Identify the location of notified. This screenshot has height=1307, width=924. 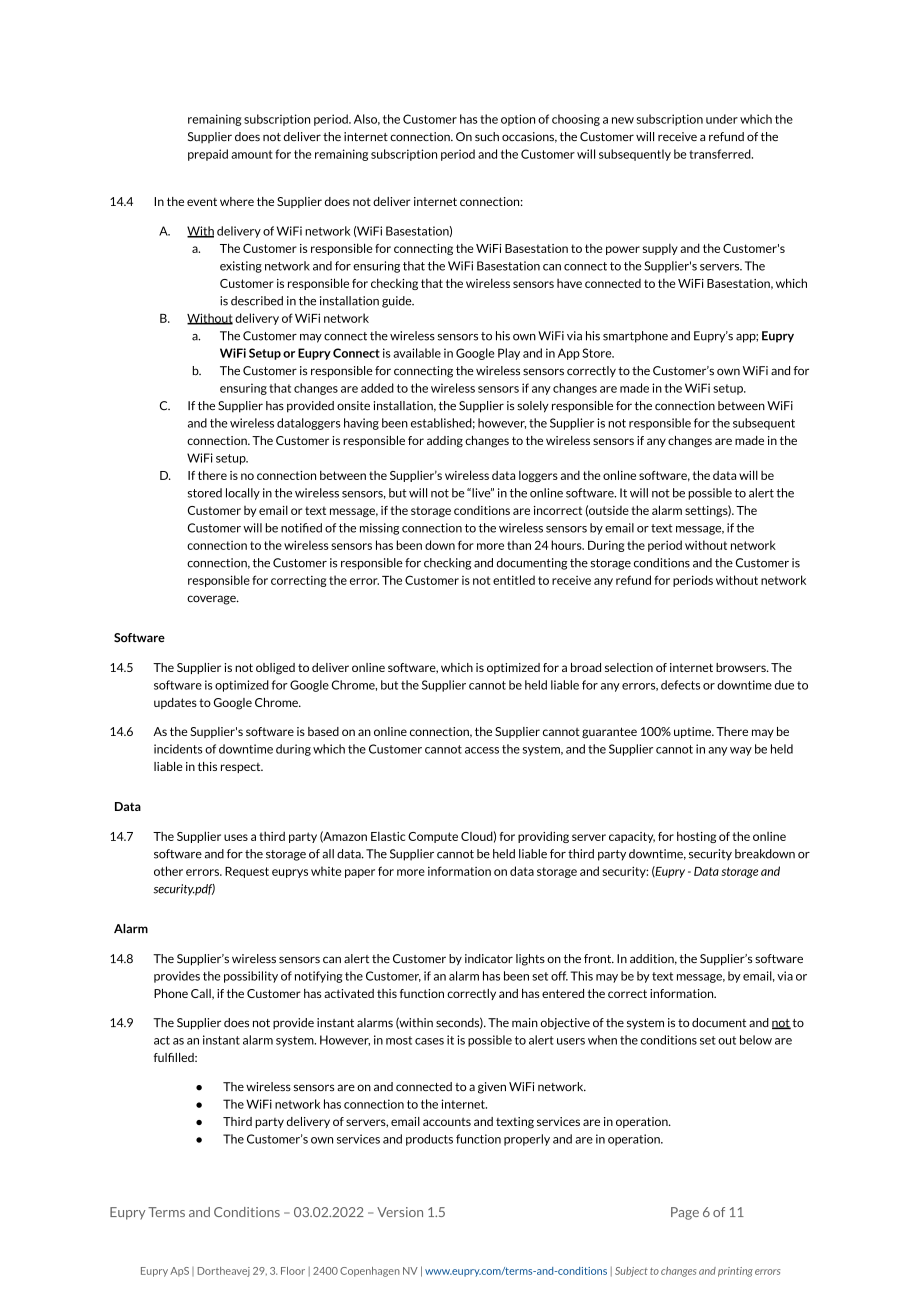
(301, 528).
